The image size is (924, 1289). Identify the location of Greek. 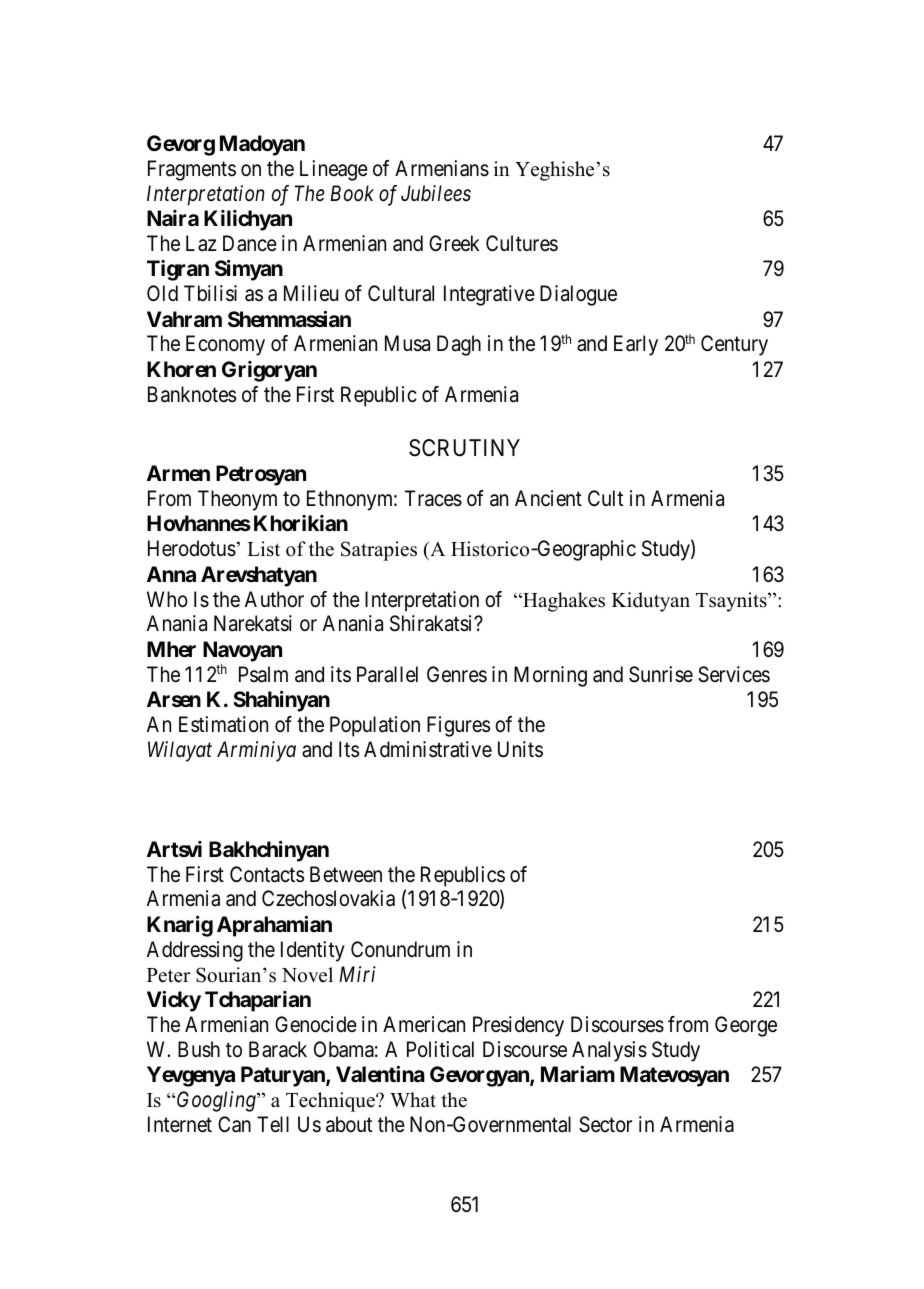
(454, 243).
